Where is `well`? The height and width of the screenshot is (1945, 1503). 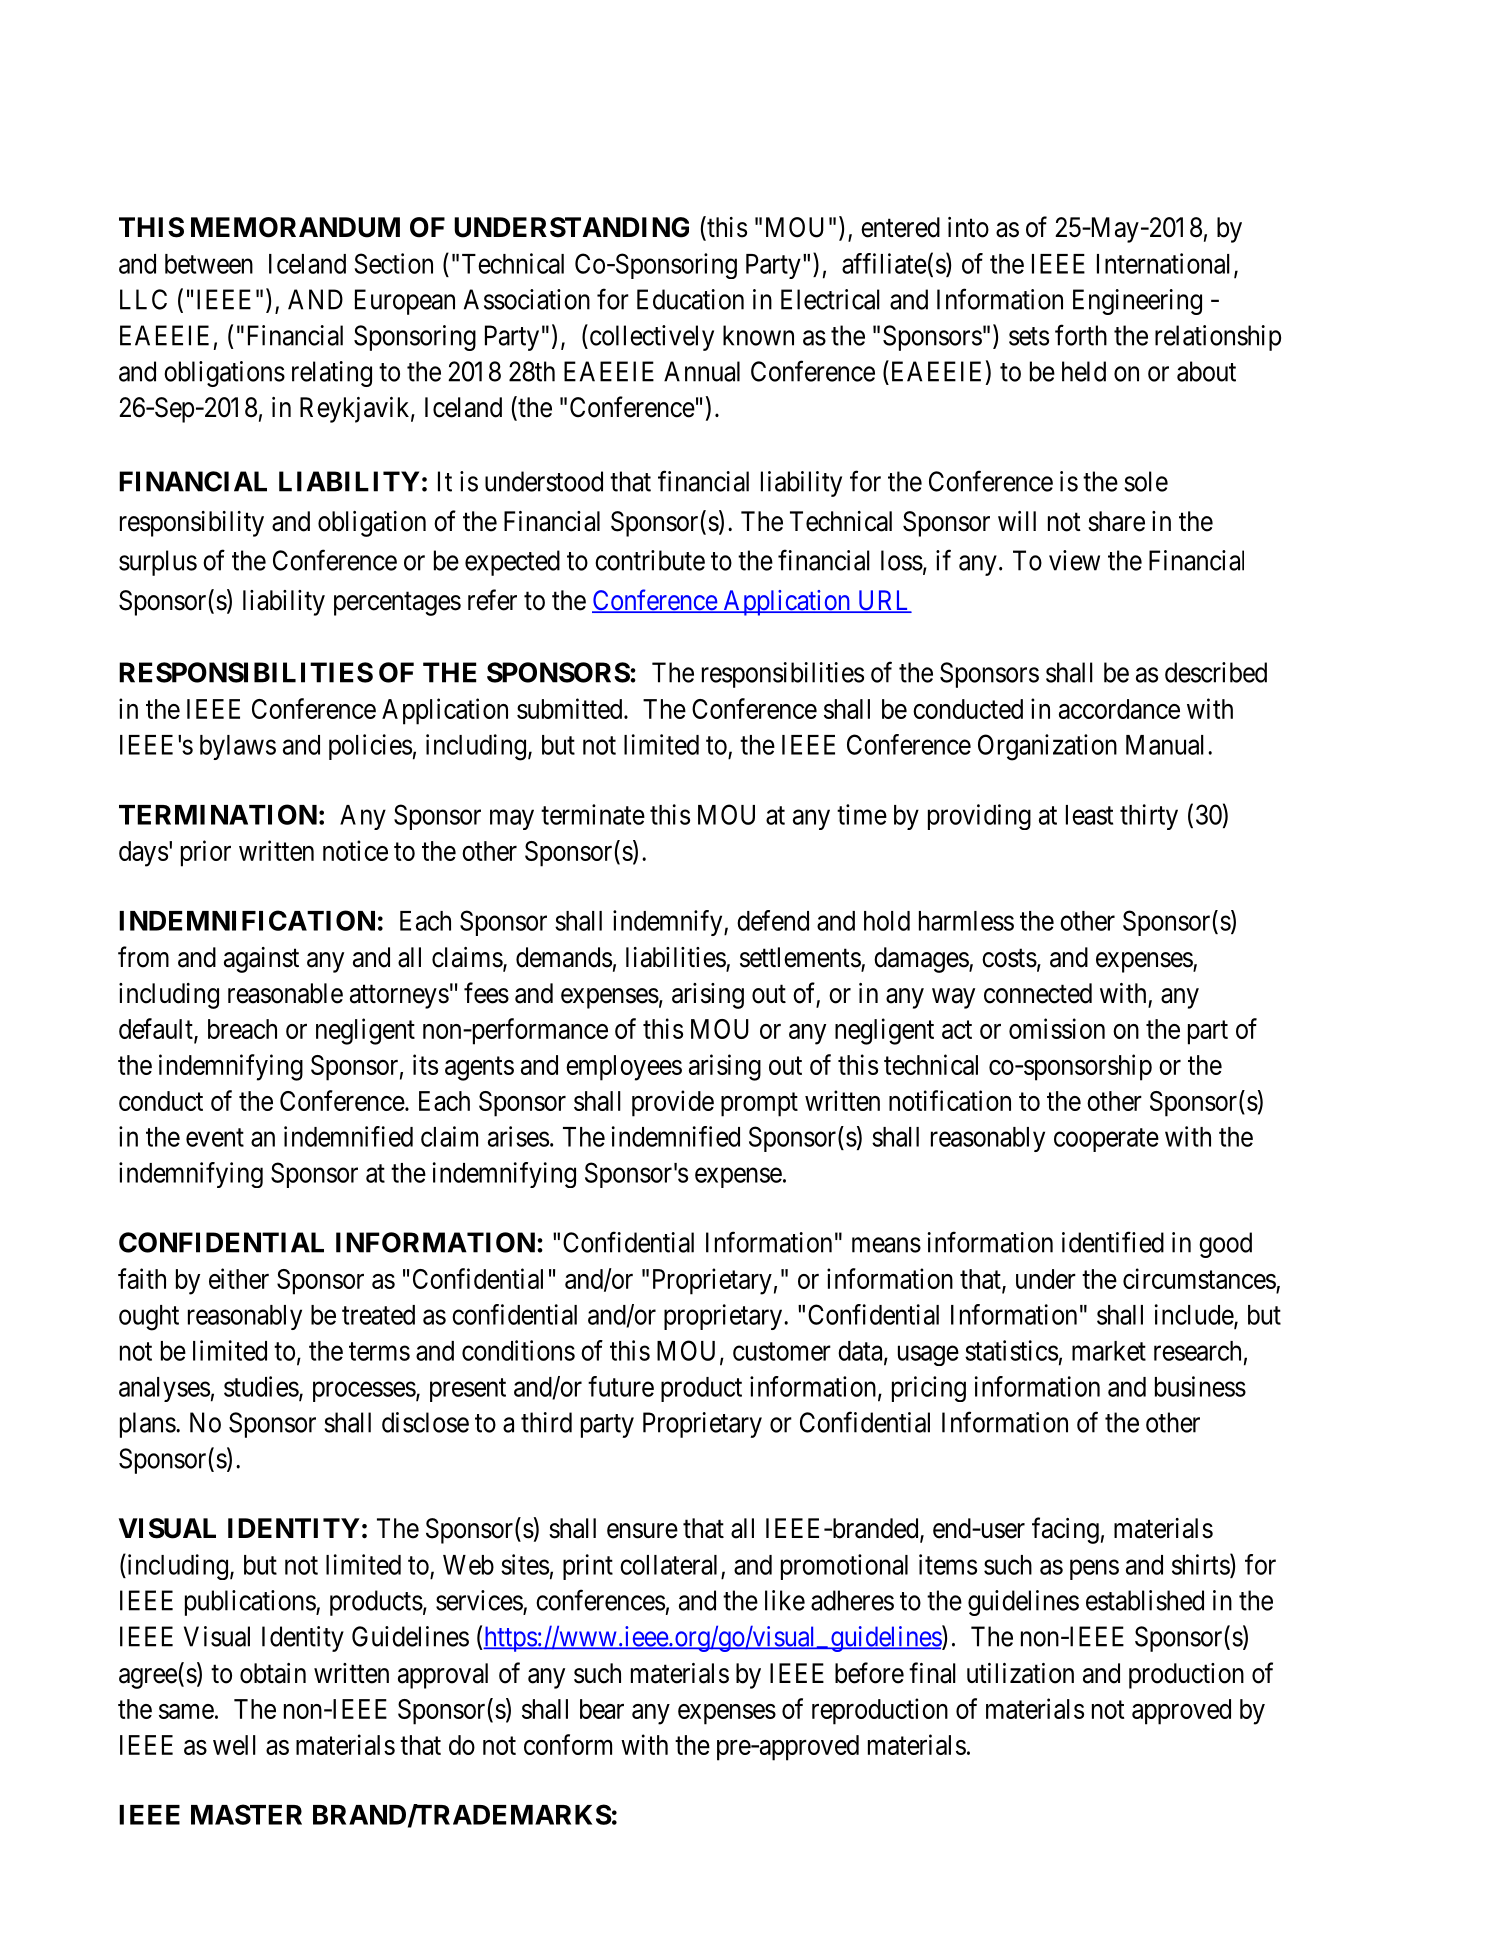
well is located at coordinates (234, 1745).
